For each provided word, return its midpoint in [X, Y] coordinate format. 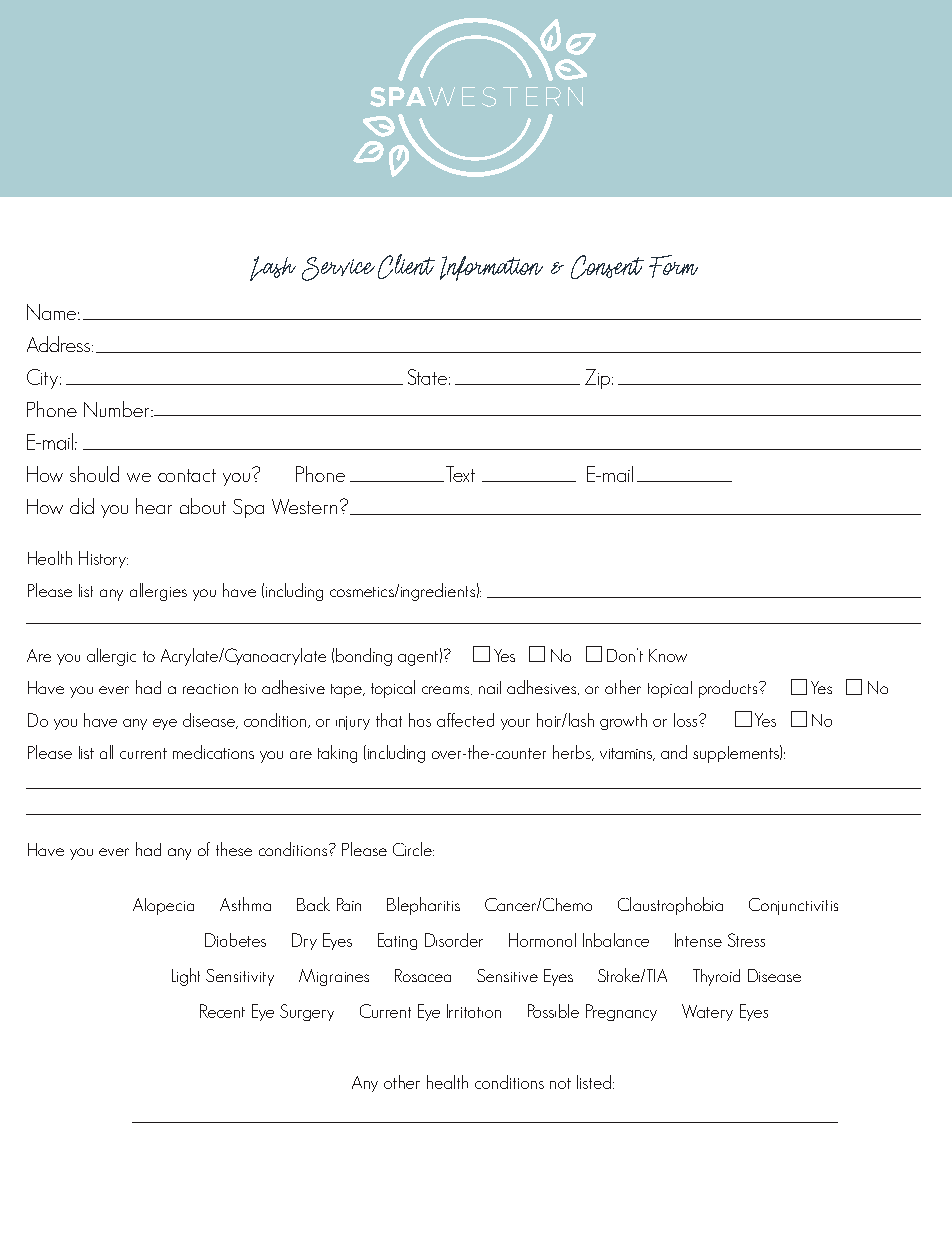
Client [406, 266]
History [103, 559]
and [674, 752]
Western [304, 506]
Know [668, 655]
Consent [607, 267]
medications [213, 752]
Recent [222, 1011]
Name [53, 312]
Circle [413, 849]
